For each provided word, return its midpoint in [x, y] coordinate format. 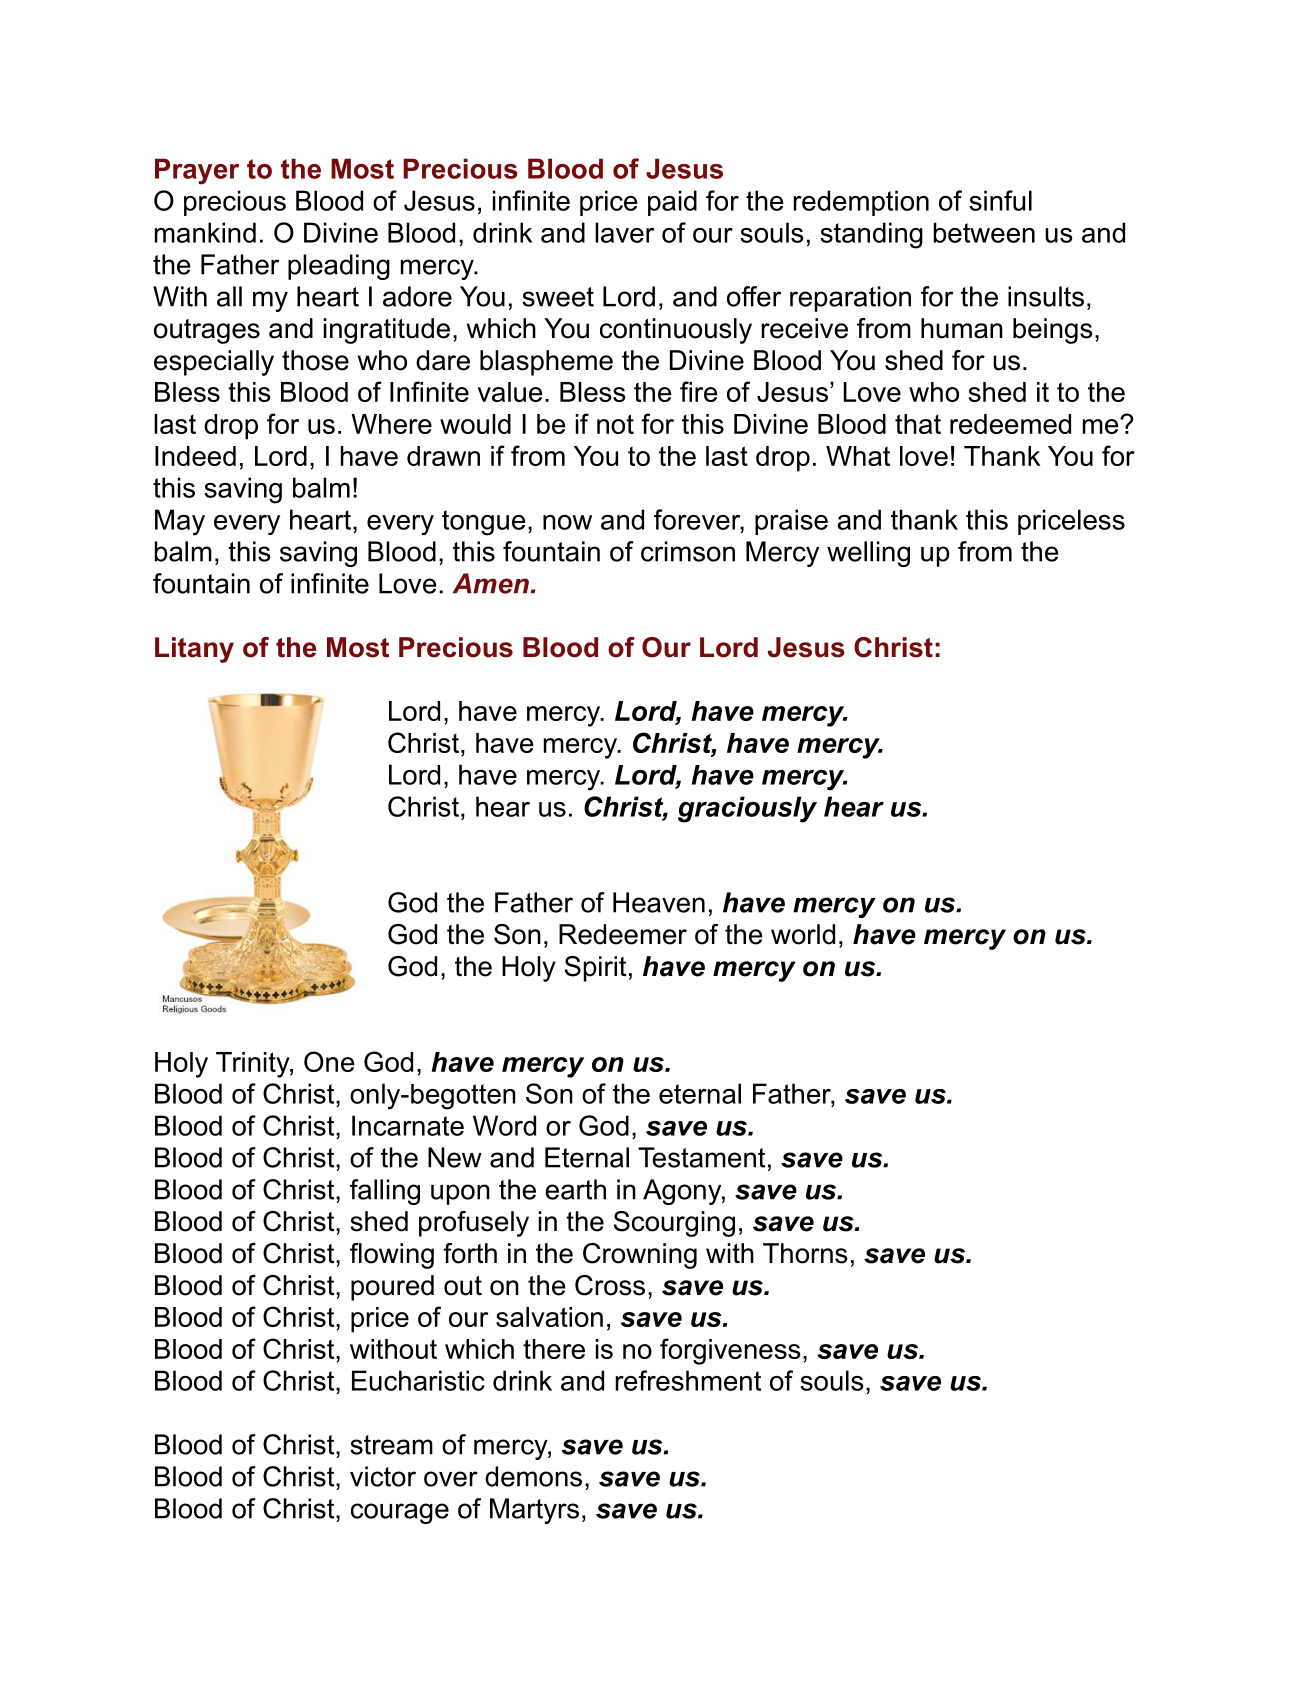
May [180, 522]
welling [868, 554]
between [984, 232]
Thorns [805, 1253]
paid [672, 203]
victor [383, 1476]
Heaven [659, 902]
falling [385, 1192]
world [803, 934]
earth [575, 1189]
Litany [194, 650]
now [567, 522]
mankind [205, 232]
